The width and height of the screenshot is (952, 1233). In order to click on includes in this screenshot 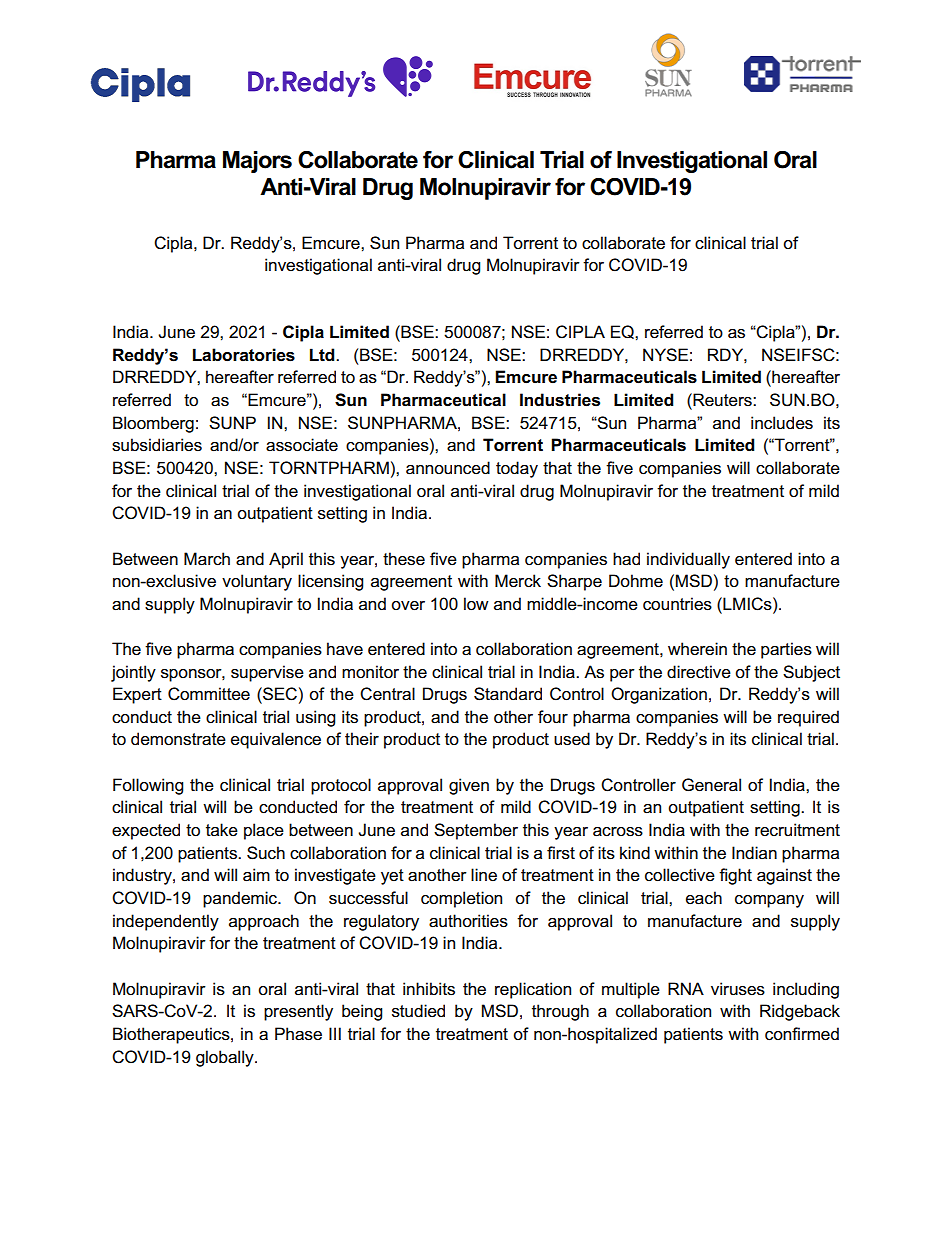, I will do `click(782, 423)`.
